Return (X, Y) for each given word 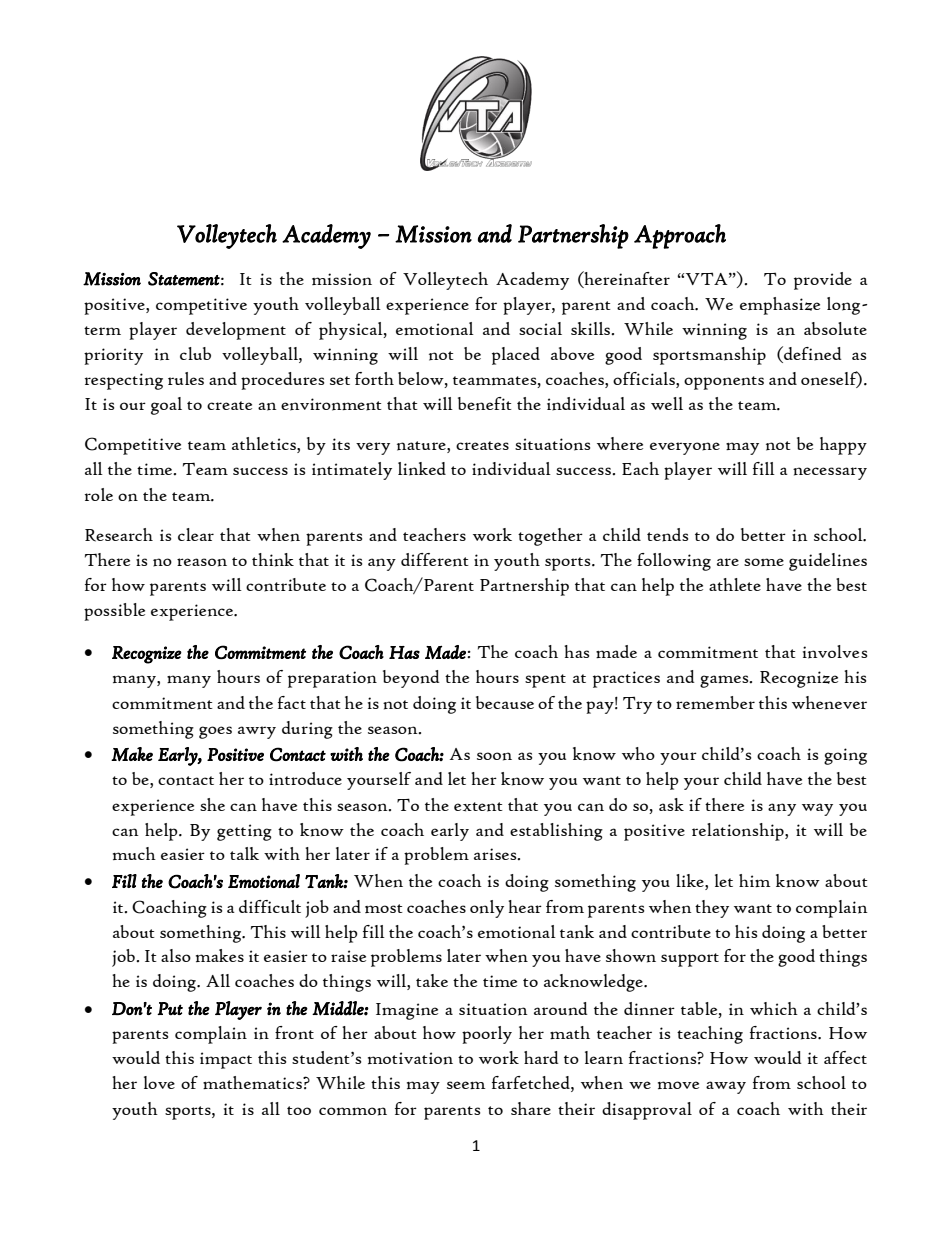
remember (715, 702)
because (505, 702)
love (159, 1082)
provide (823, 281)
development (236, 331)
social (540, 328)
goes (215, 732)
